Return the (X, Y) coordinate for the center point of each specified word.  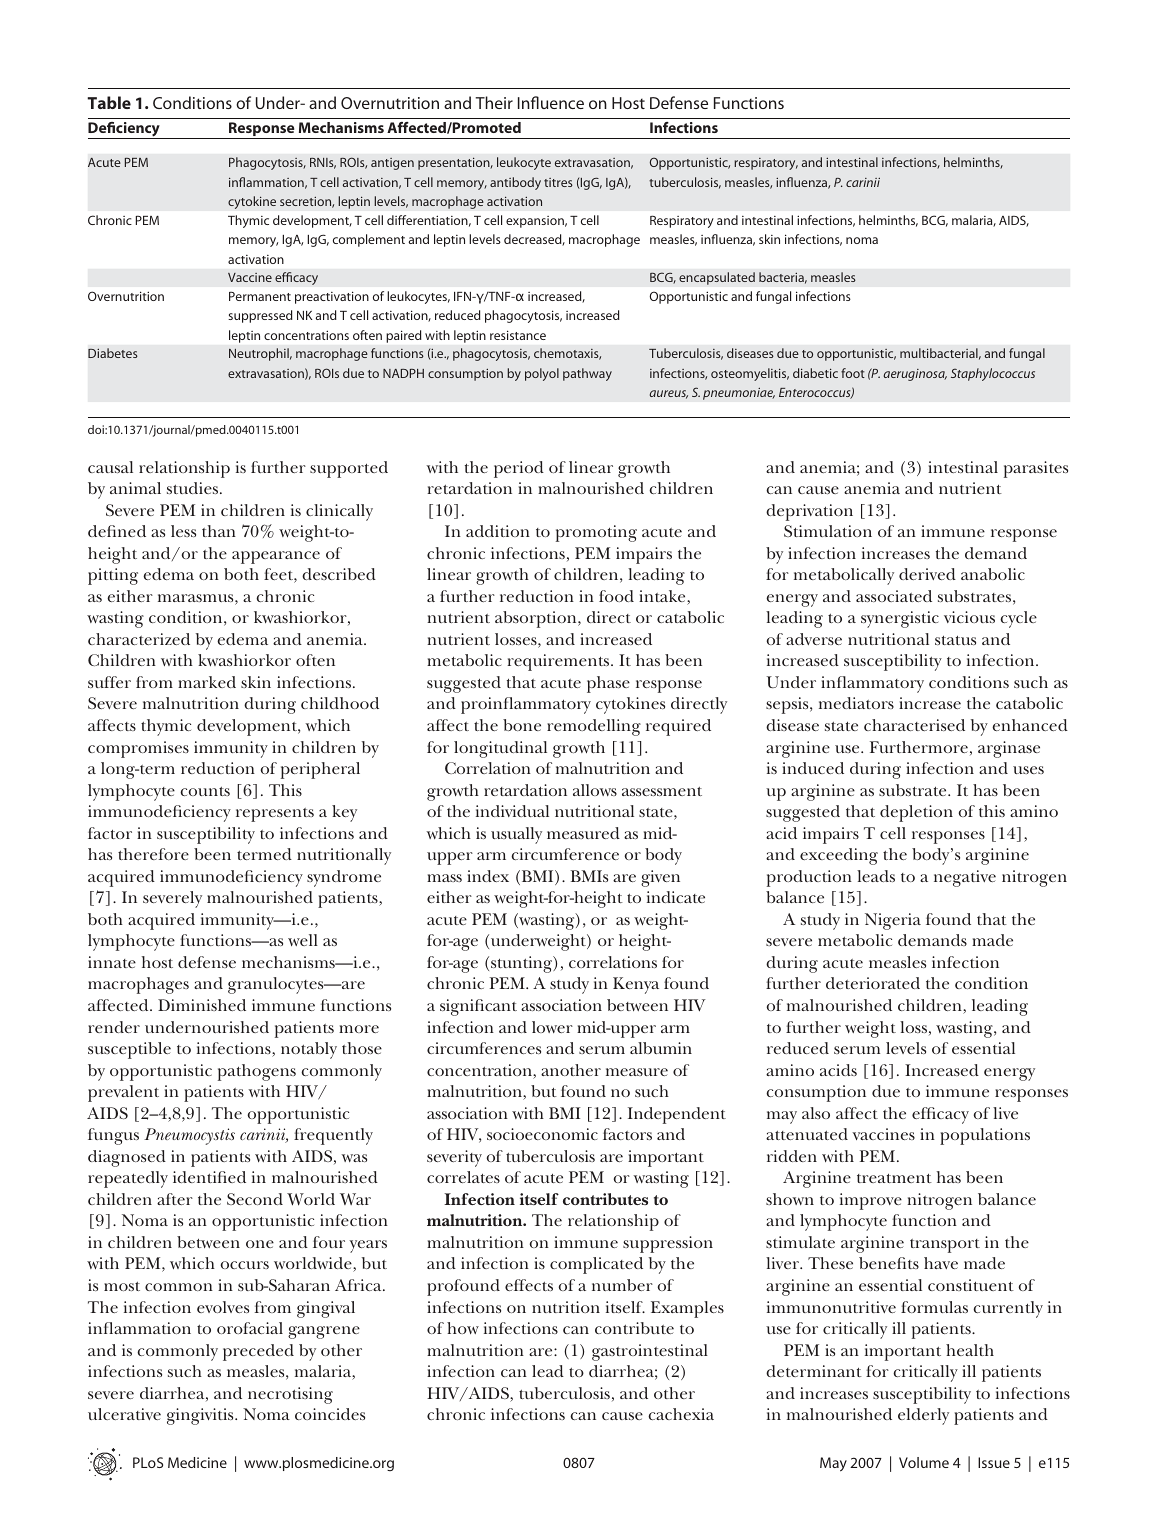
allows (595, 790)
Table (109, 102)
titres (558, 182)
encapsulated (717, 278)
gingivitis (201, 1416)
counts (205, 791)
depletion (916, 813)
